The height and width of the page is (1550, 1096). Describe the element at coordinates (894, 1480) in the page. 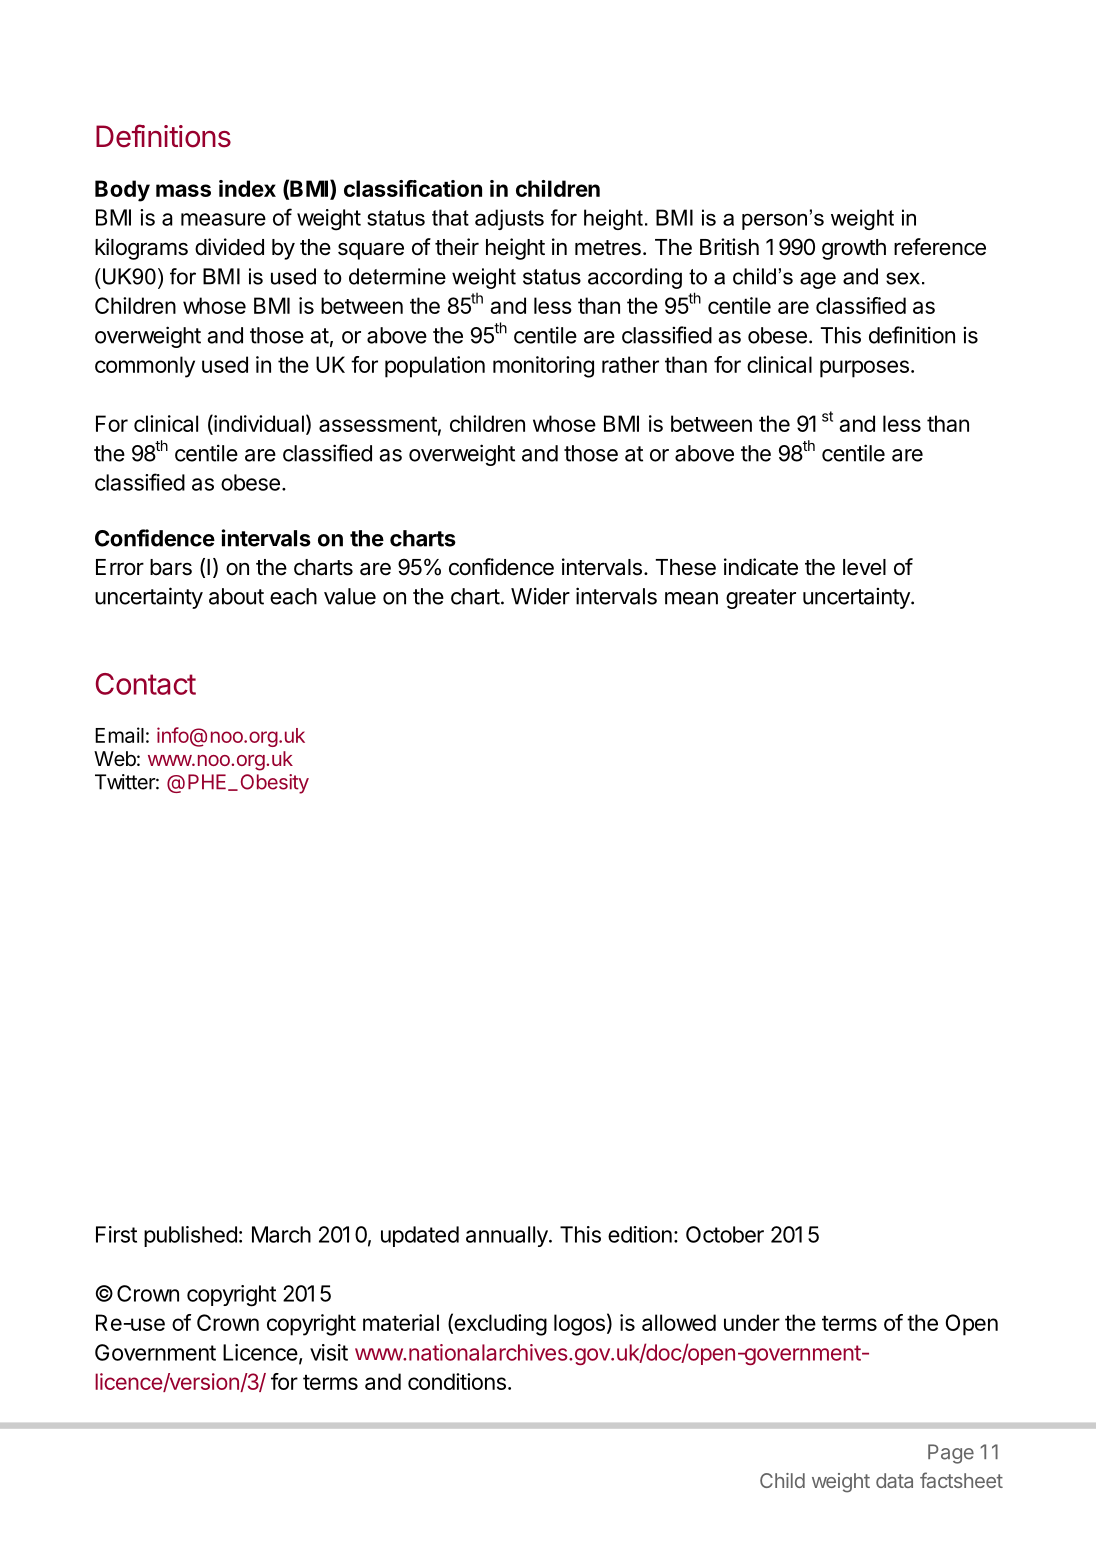

I see `data` at that location.
